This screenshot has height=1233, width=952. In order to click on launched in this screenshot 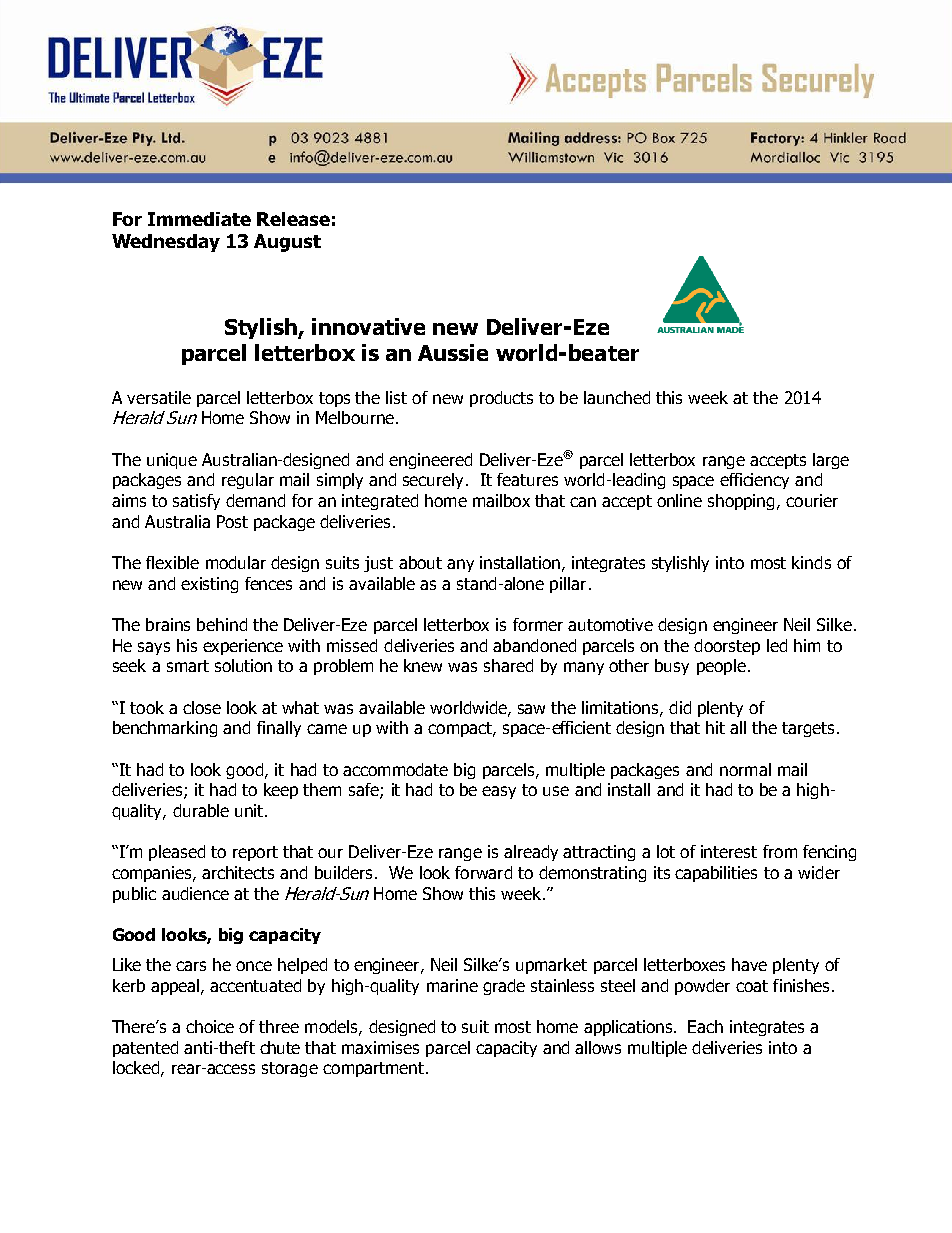, I will do `click(617, 397)`.
